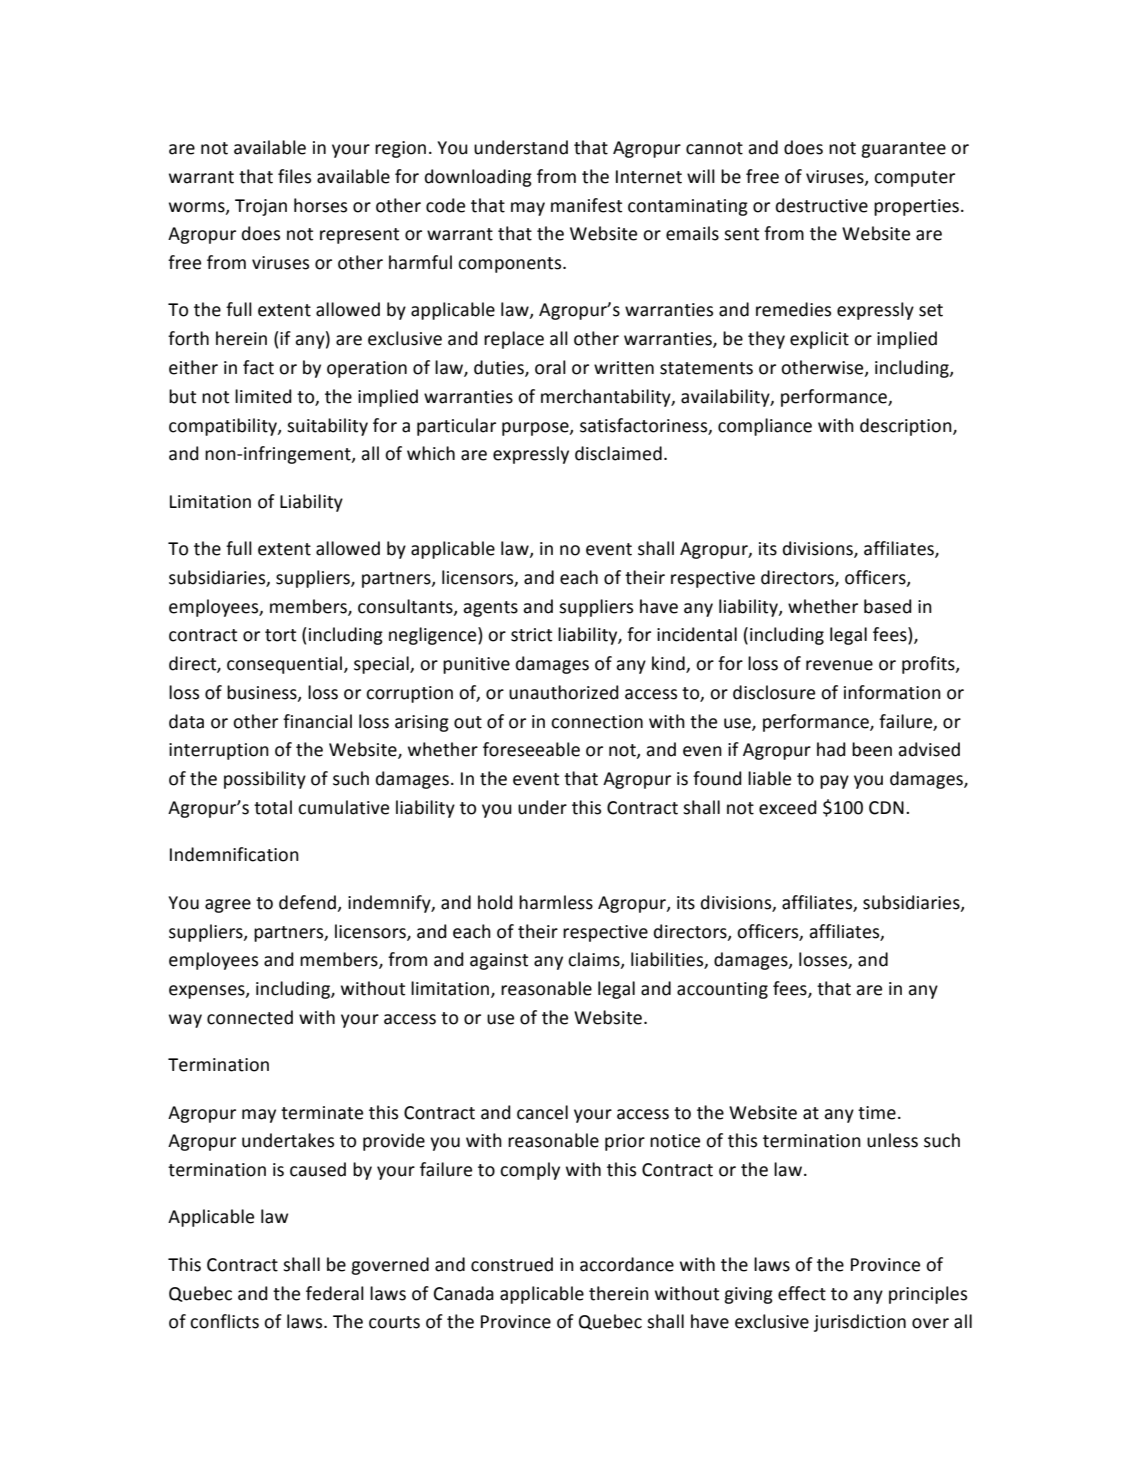 The width and height of the screenshot is (1140, 1475). What do you see at coordinates (556, 902) in the screenshot?
I see `harmless` at bounding box center [556, 902].
